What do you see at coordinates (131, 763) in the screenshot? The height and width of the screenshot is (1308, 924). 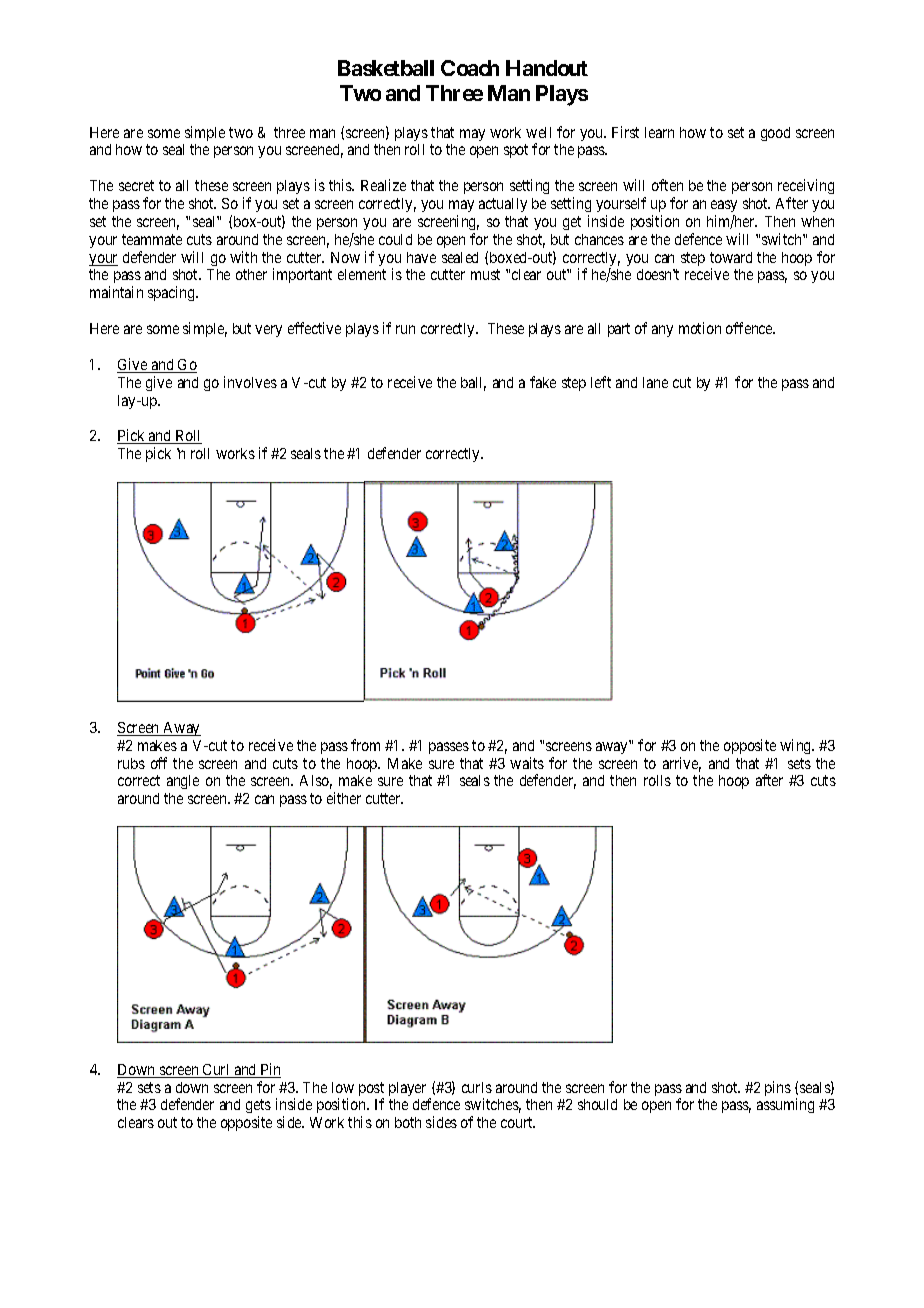 I see `rubs` at bounding box center [131, 763].
